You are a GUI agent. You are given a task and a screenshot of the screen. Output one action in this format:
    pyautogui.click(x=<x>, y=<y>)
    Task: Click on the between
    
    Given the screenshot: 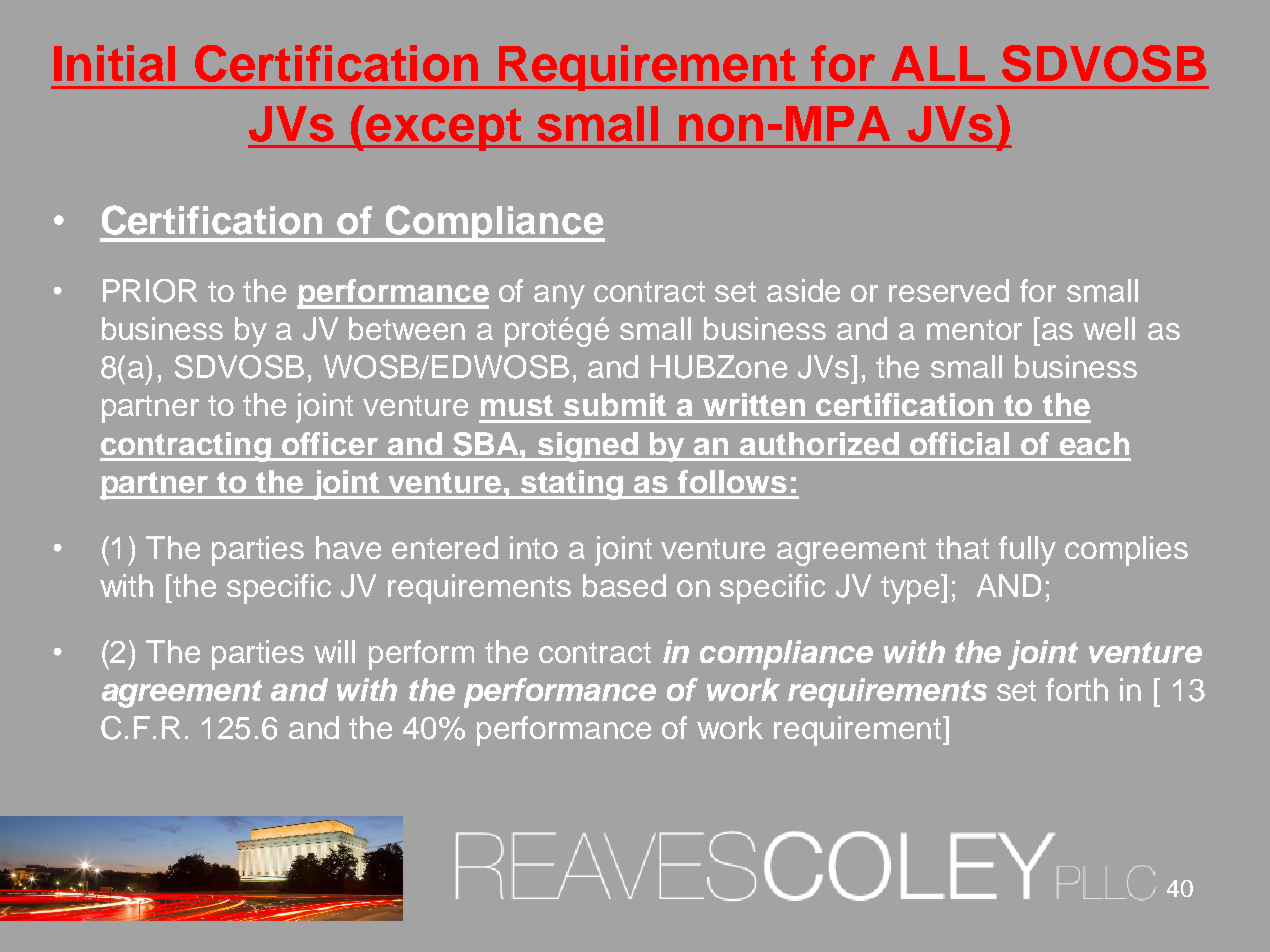 What is the action you would take?
    pyautogui.click(x=407, y=328)
